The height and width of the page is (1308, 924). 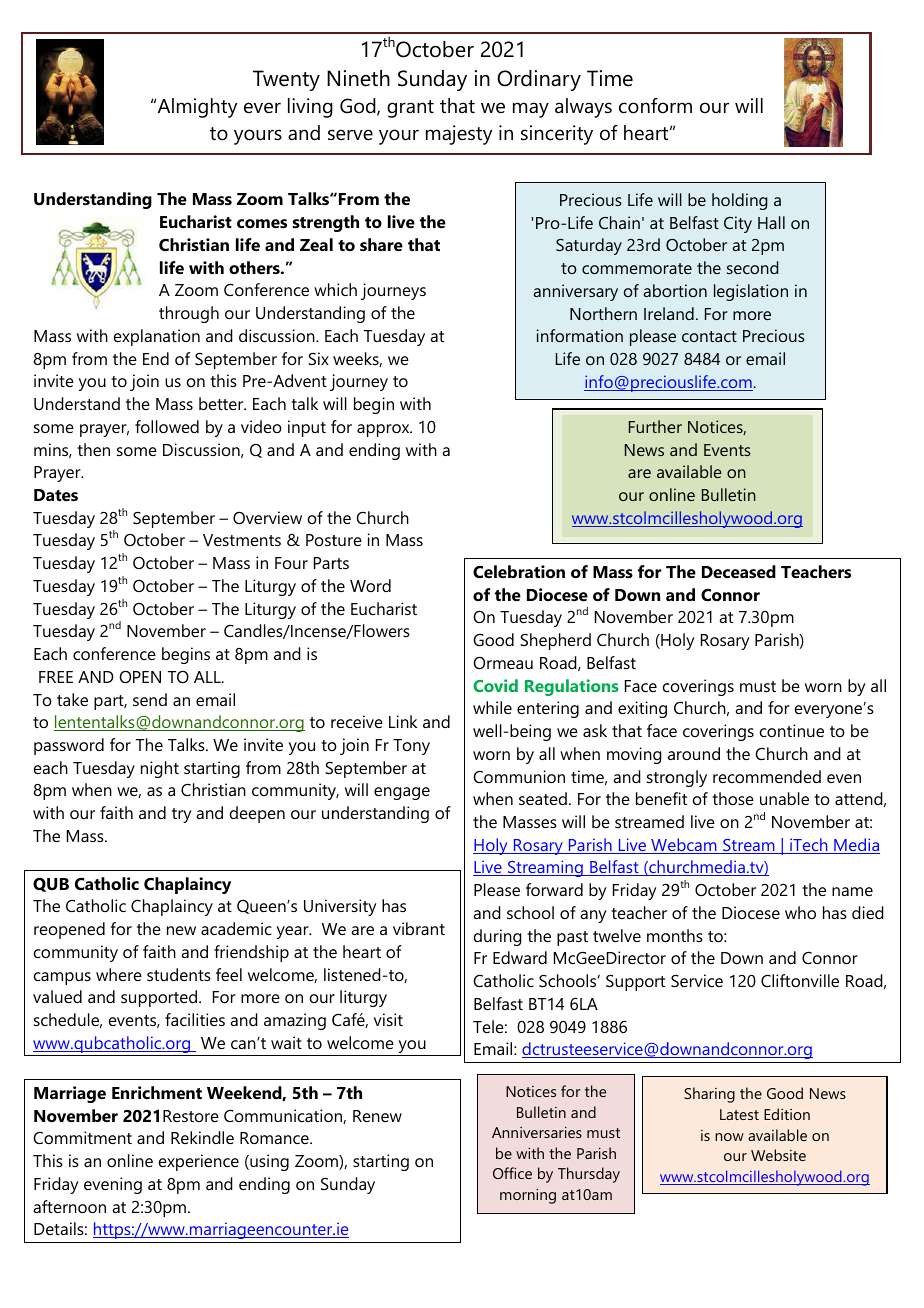 What do you see at coordinates (539, 80) in the page?
I see `Ordinary` at bounding box center [539, 80].
